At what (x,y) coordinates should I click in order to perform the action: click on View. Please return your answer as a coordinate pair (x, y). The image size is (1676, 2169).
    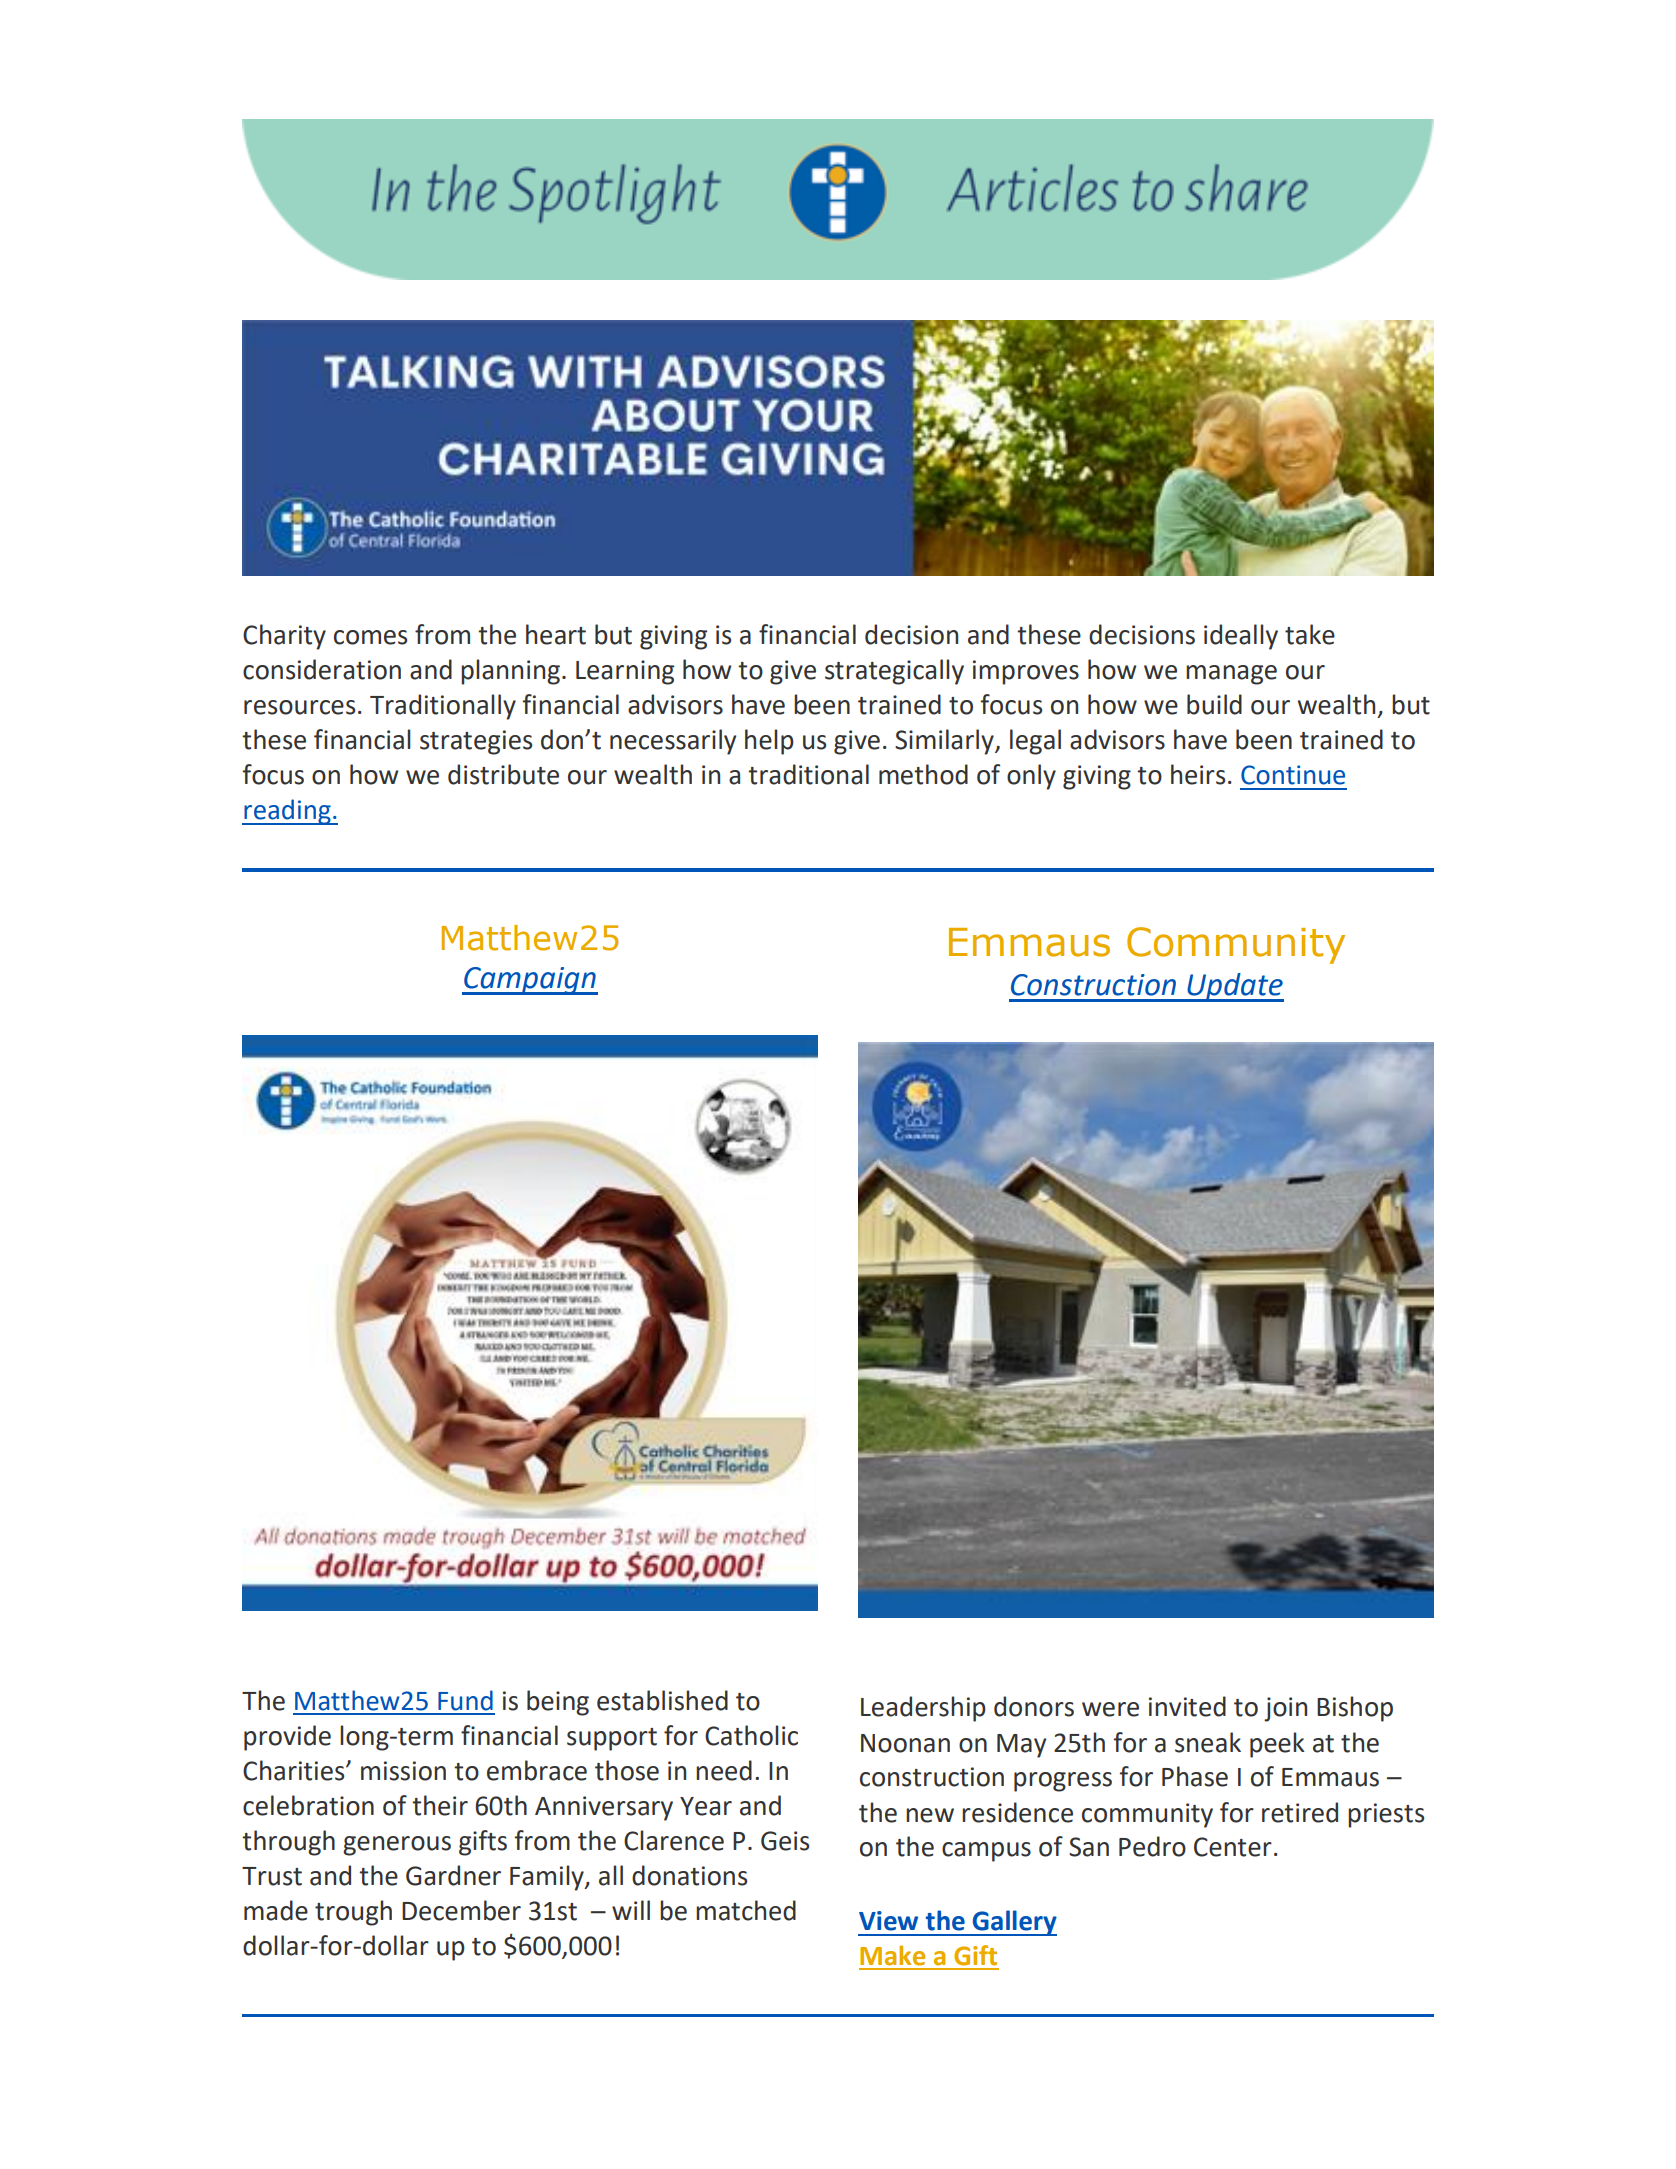
    Looking at the image, I should click on (888, 1921).
